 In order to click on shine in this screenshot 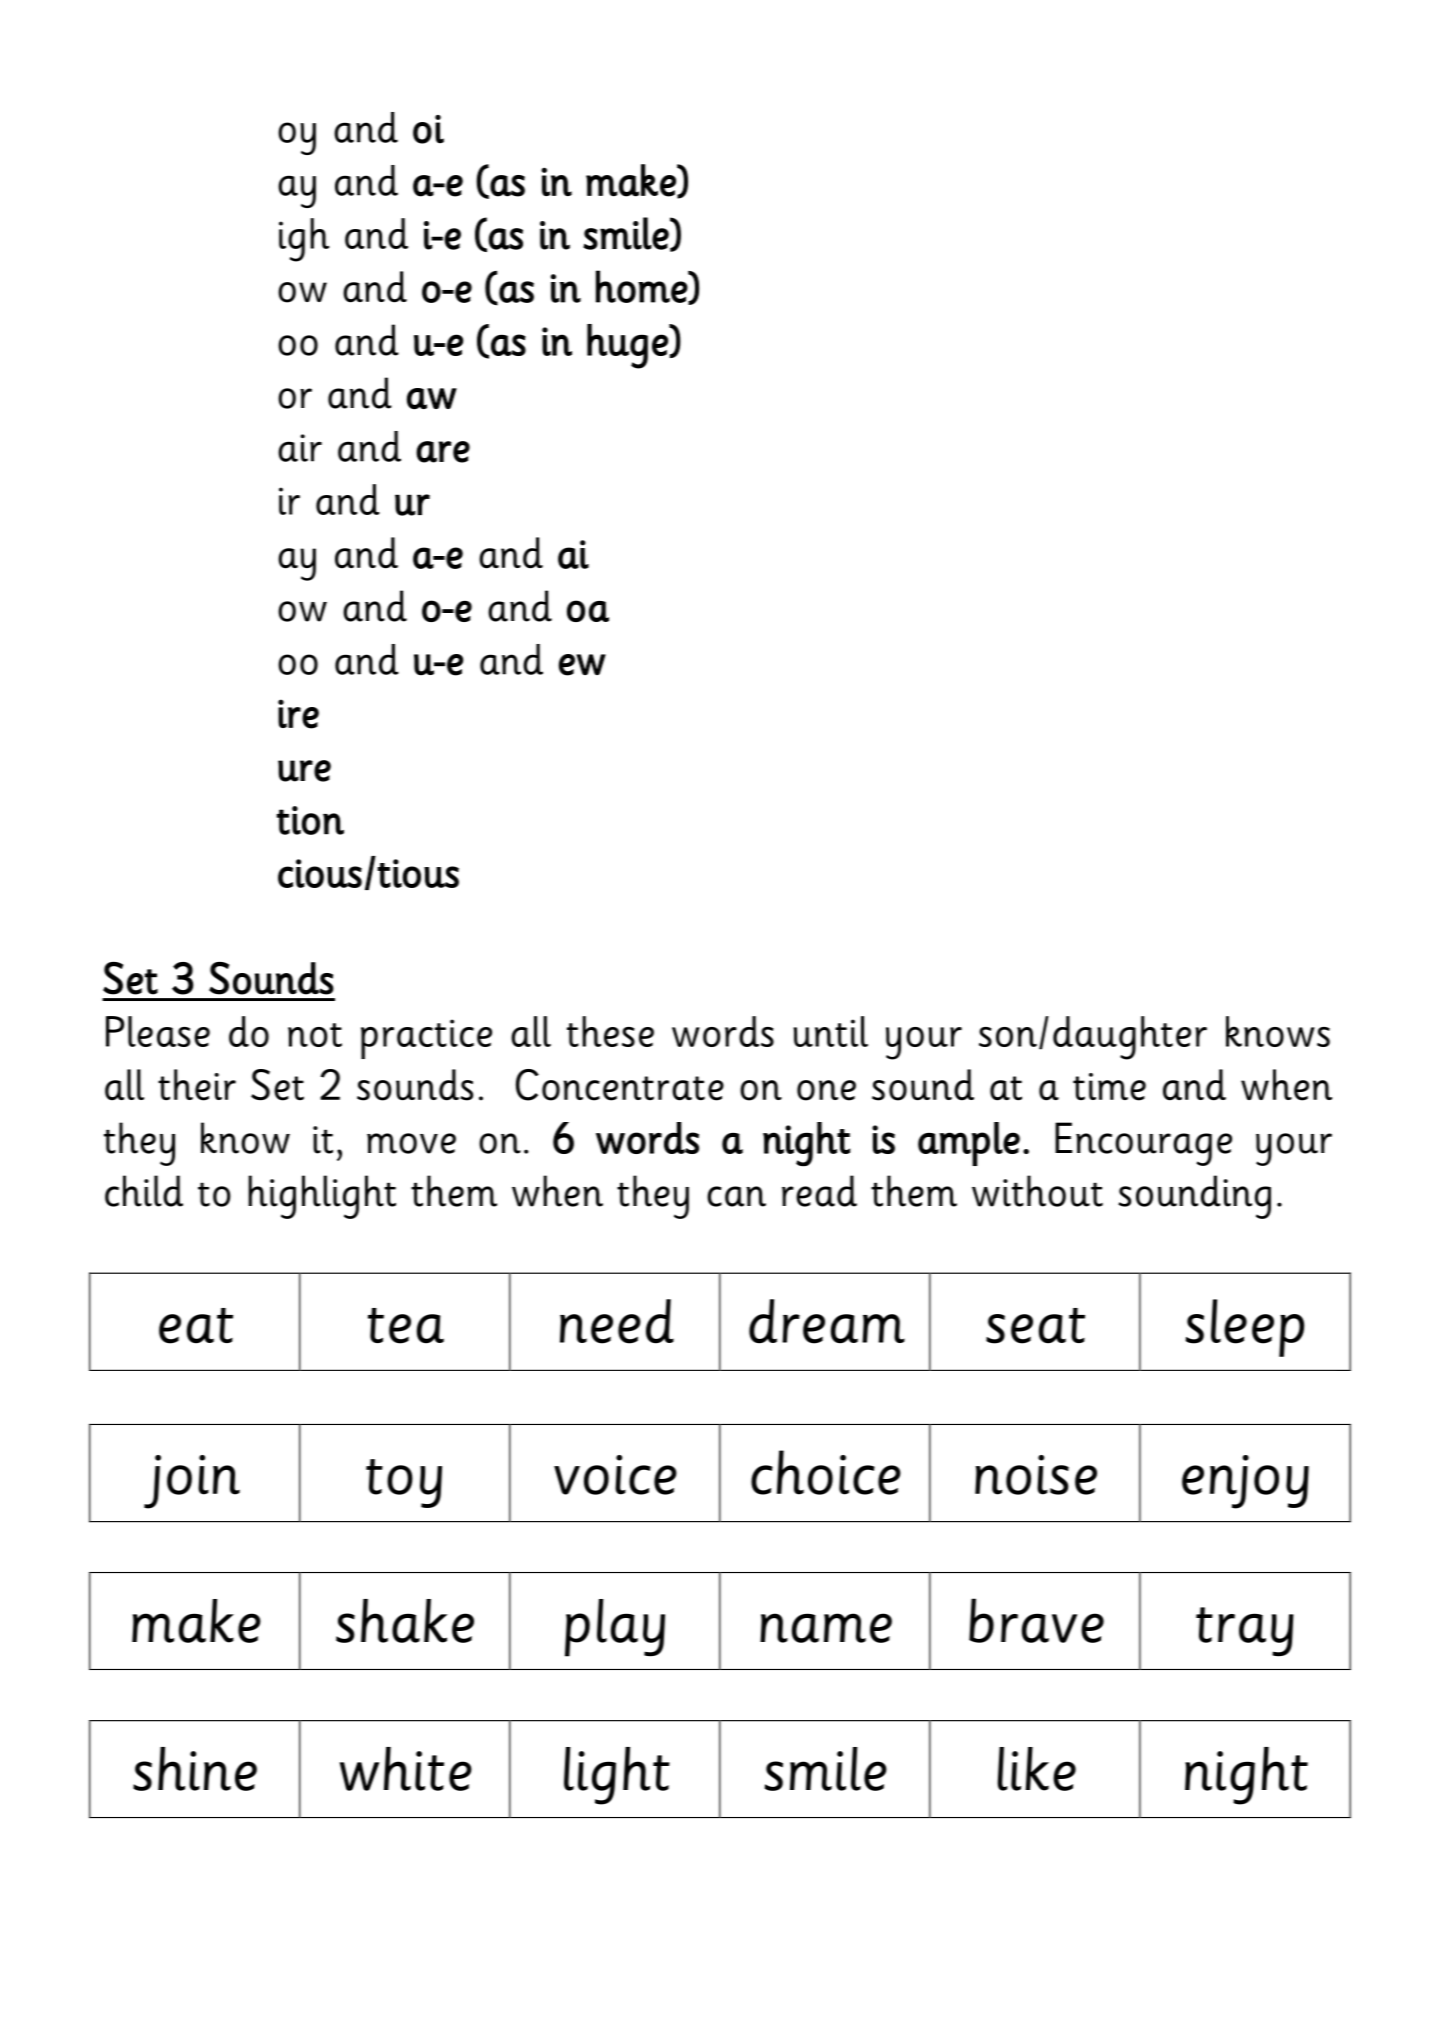, I will do `click(195, 1769)`.
